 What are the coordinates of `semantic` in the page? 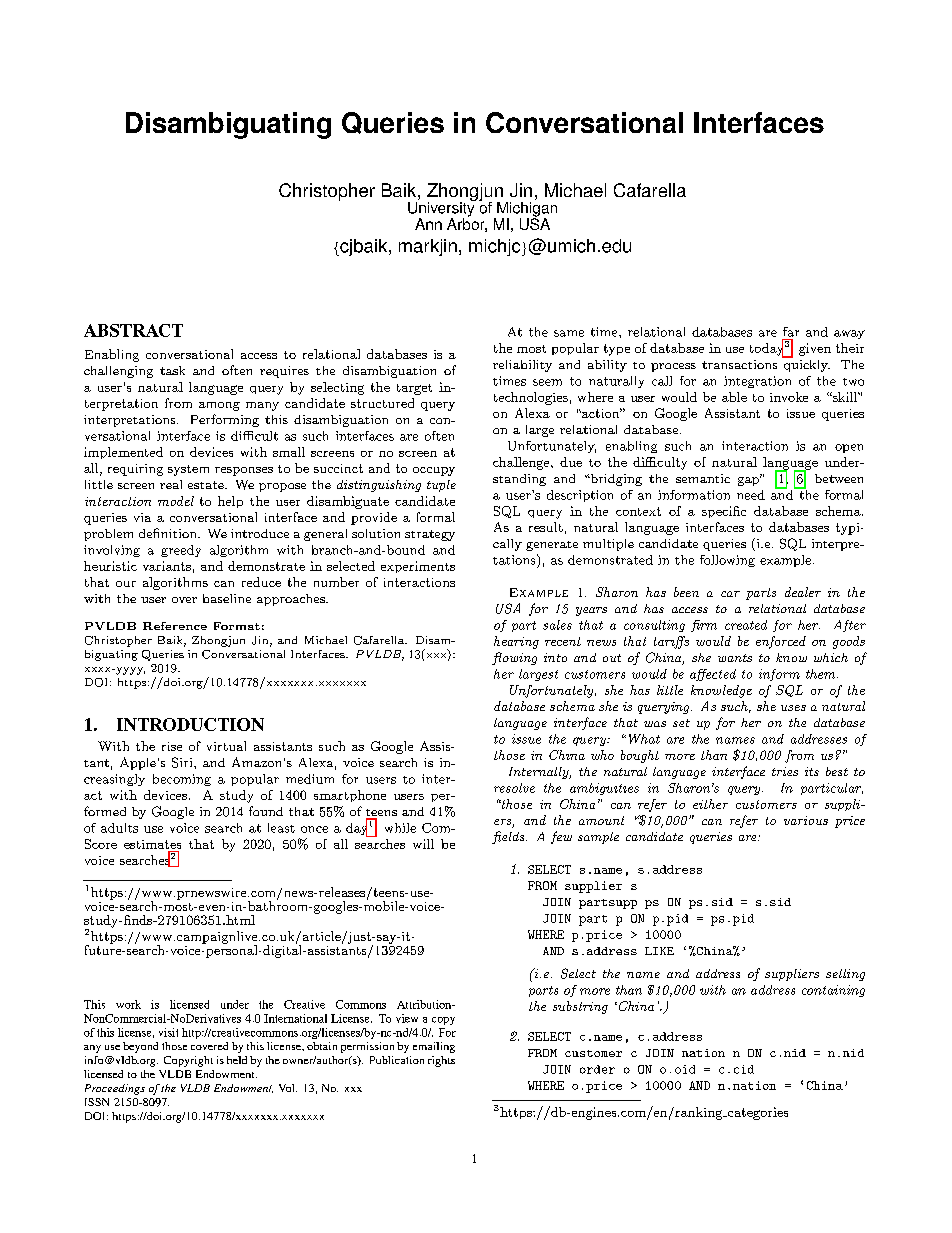 It's located at (703, 478).
